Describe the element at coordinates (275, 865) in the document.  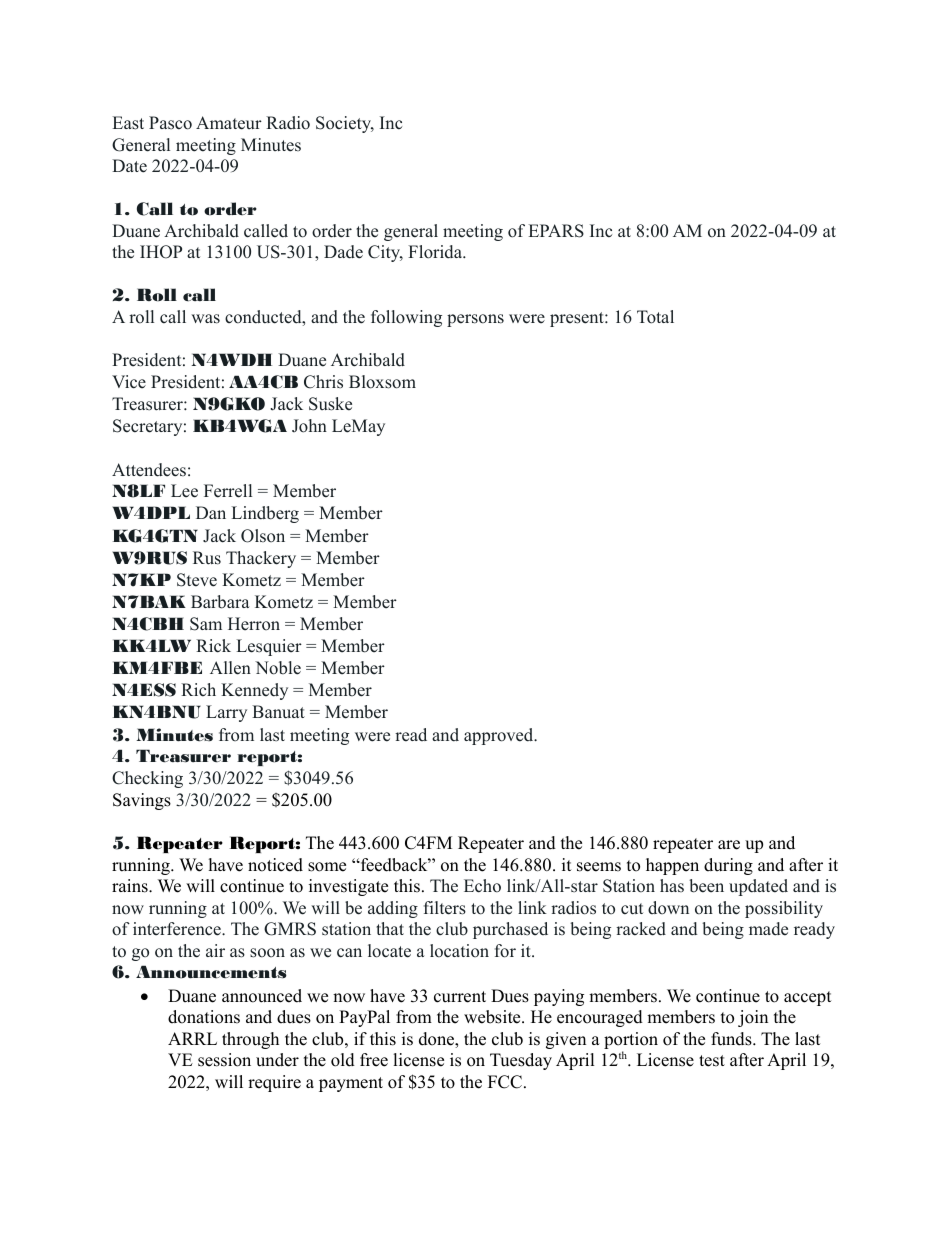
I see `noticed` at that location.
